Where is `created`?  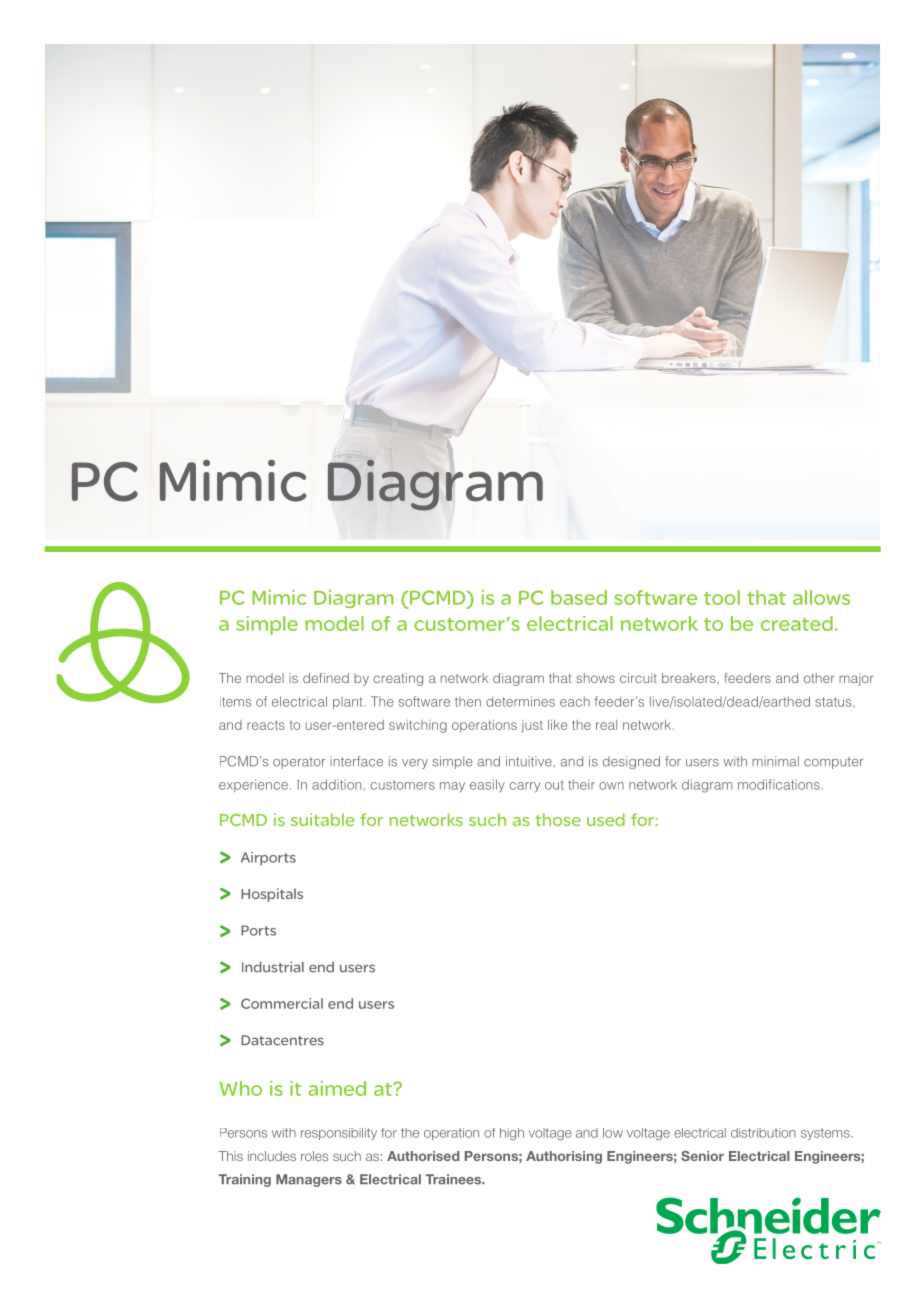 created is located at coordinates (797, 623).
